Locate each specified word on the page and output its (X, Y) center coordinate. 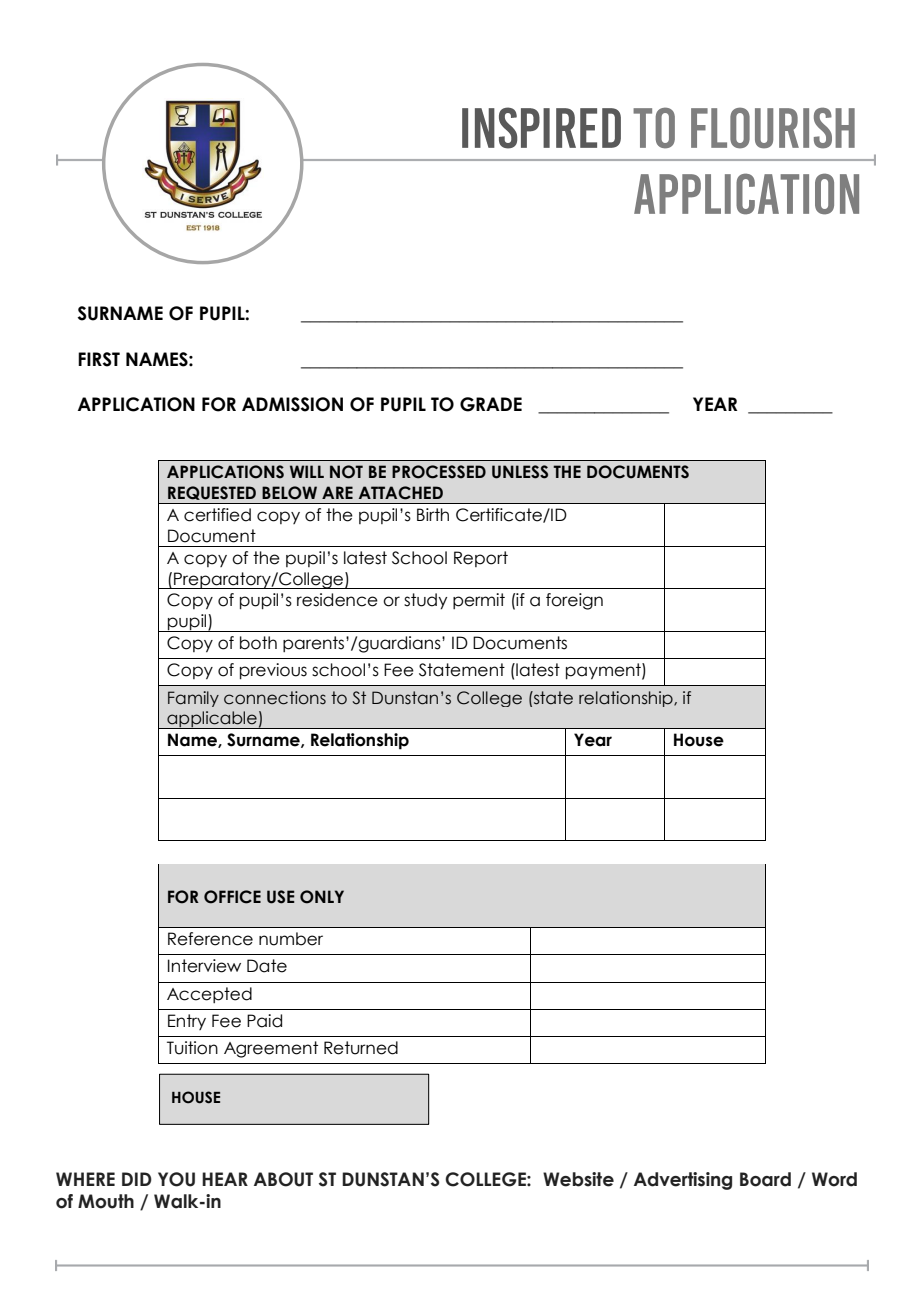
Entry (187, 1022)
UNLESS (520, 472)
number (291, 939)
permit (479, 601)
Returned (361, 1048)
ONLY (322, 897)
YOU (176, 1179)
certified (217, 515)
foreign (574, 601)
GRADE (491, 404)
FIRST (99, 359)
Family (193, 699)
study (425, 601)
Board (765, 1179)
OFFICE (232, 897)
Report (481, 559)
